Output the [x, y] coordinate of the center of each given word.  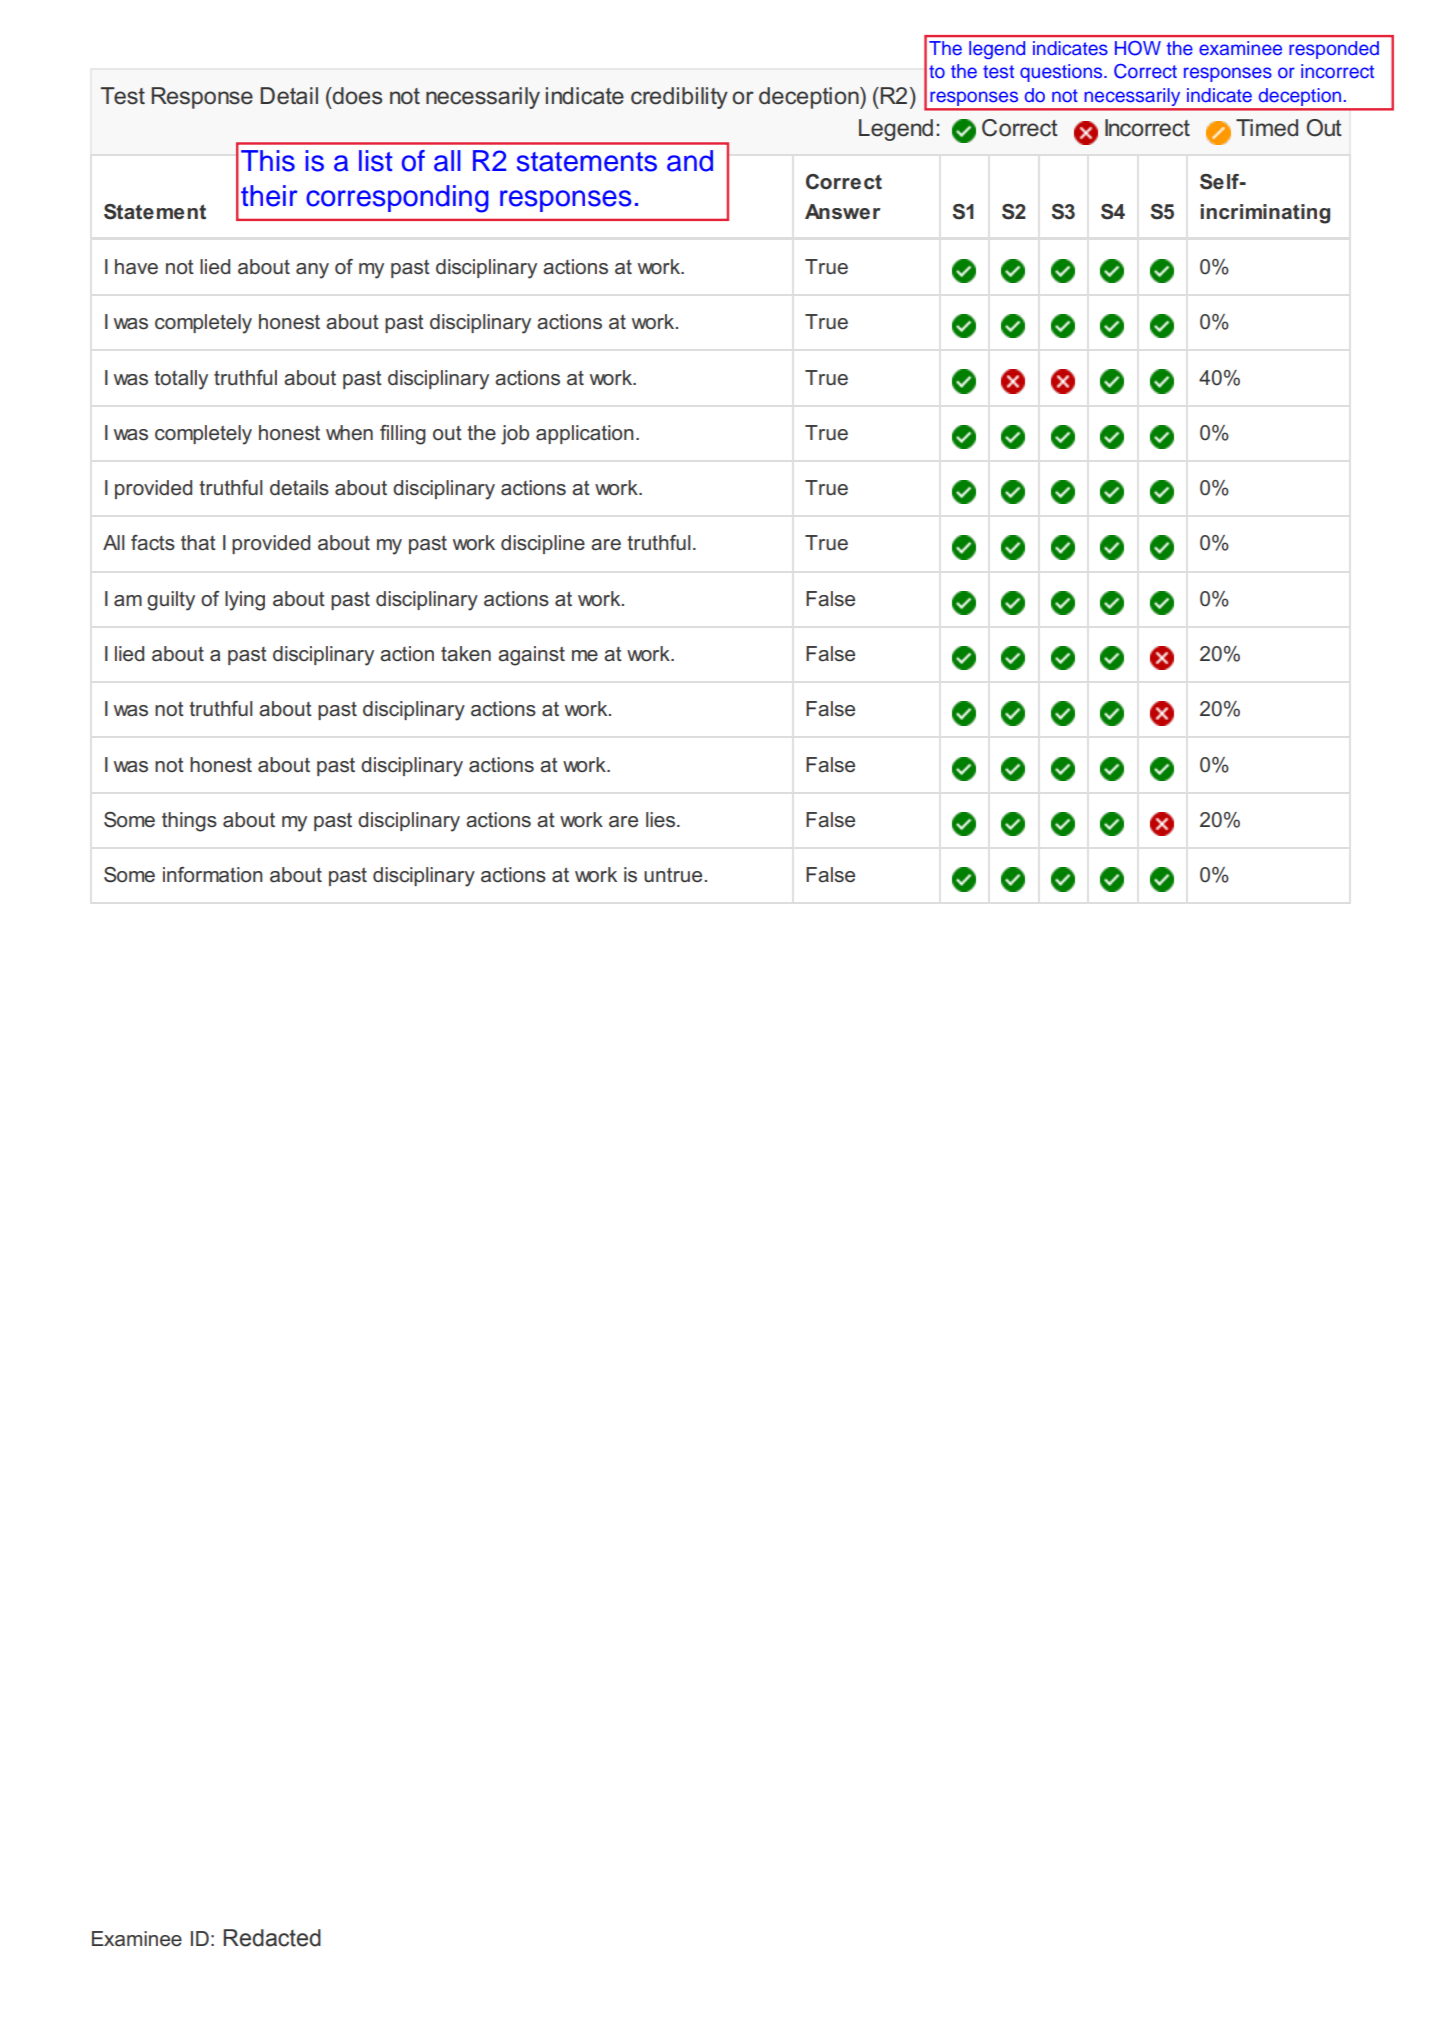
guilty [171, 601]
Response [202, 98]
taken [466, 654]
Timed [1267, 128]
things [189, 822]
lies [662, 820]
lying [245, 601]
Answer [842, 212]
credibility [679, 98]
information [213, 875]
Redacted [272, 1938]
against [531, 656]
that [198, 543]
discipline [543, 544]
